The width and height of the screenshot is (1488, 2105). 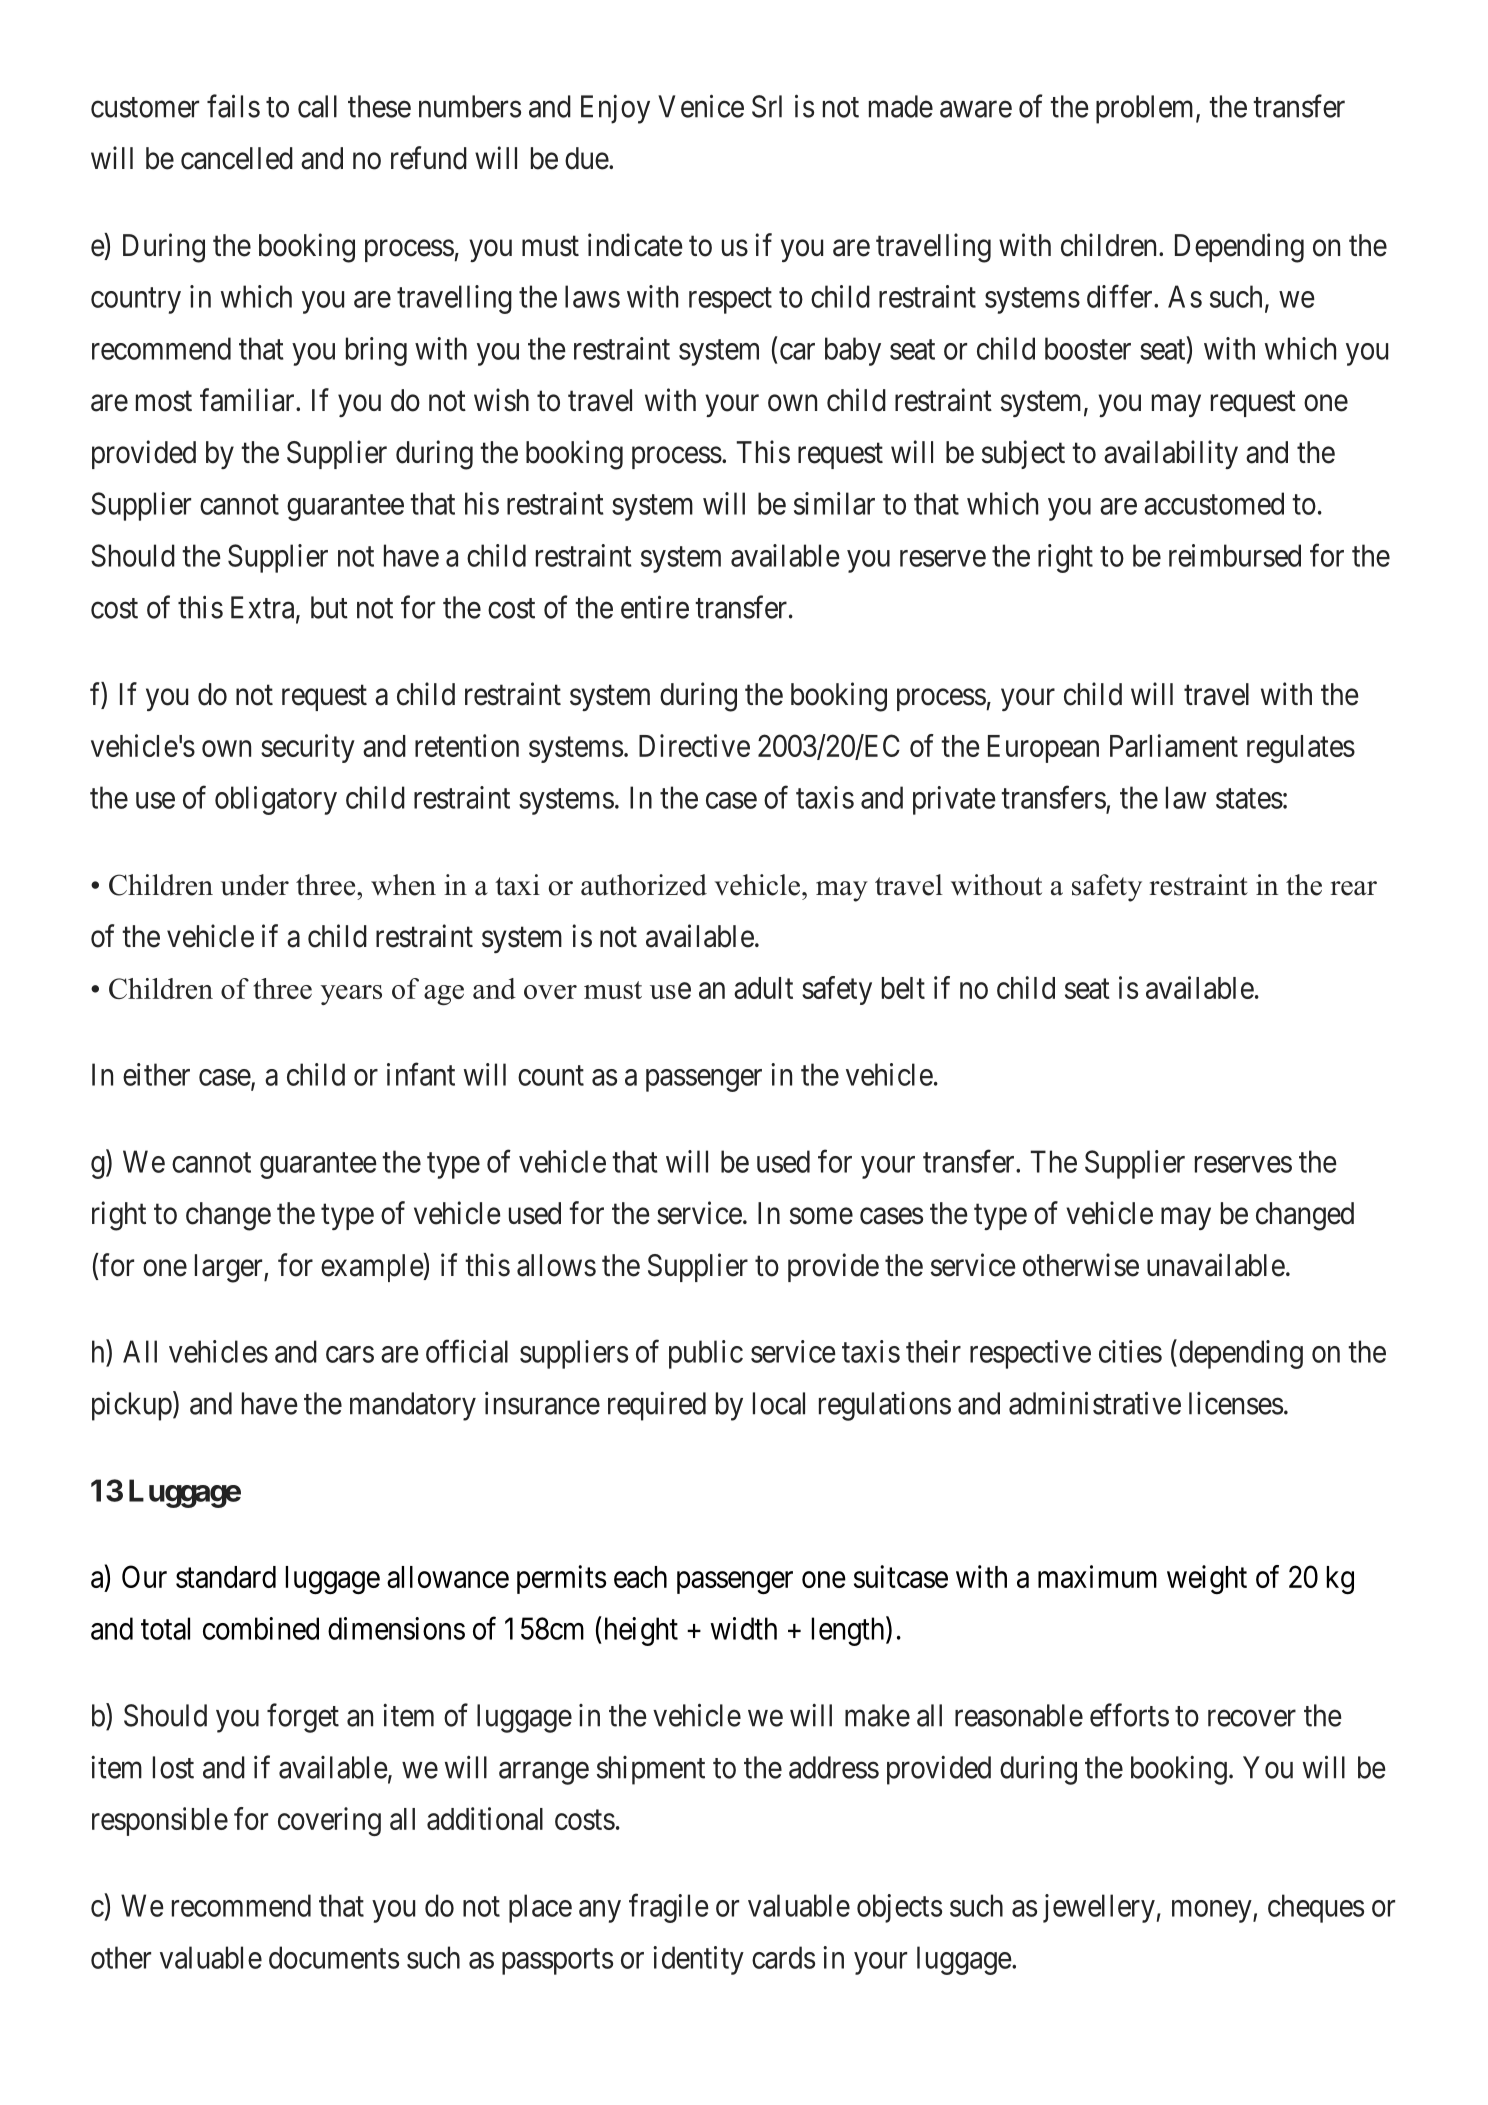 What do you see at coordinates (237, 158) in the screenshot?
I see `cancelled` at bounding box center [237, 158].
